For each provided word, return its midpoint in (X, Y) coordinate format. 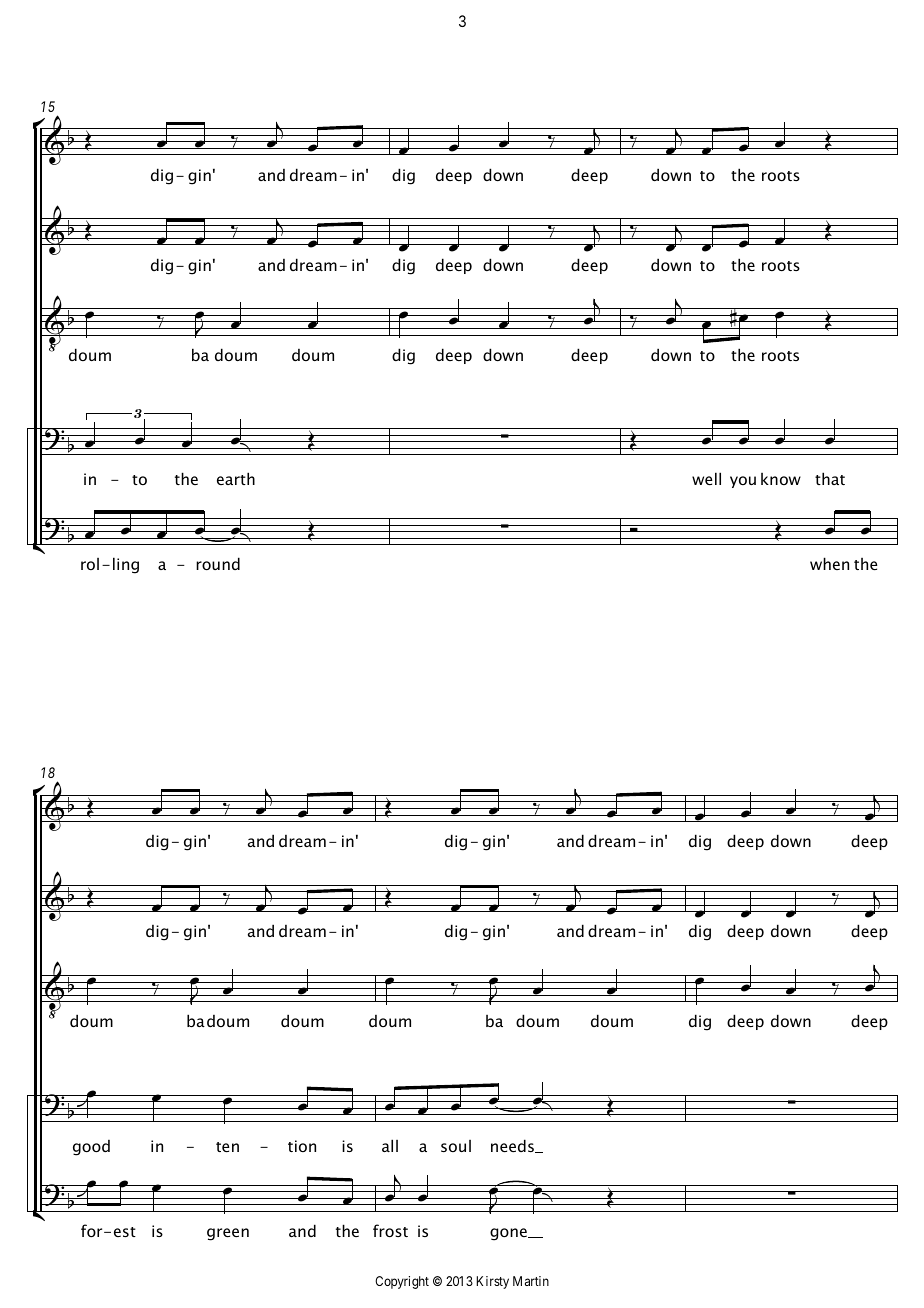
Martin (531, 1281)
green (228, 1234)
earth (236, 478)
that (830, 478)
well (706, 478)
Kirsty (492, 1282)
